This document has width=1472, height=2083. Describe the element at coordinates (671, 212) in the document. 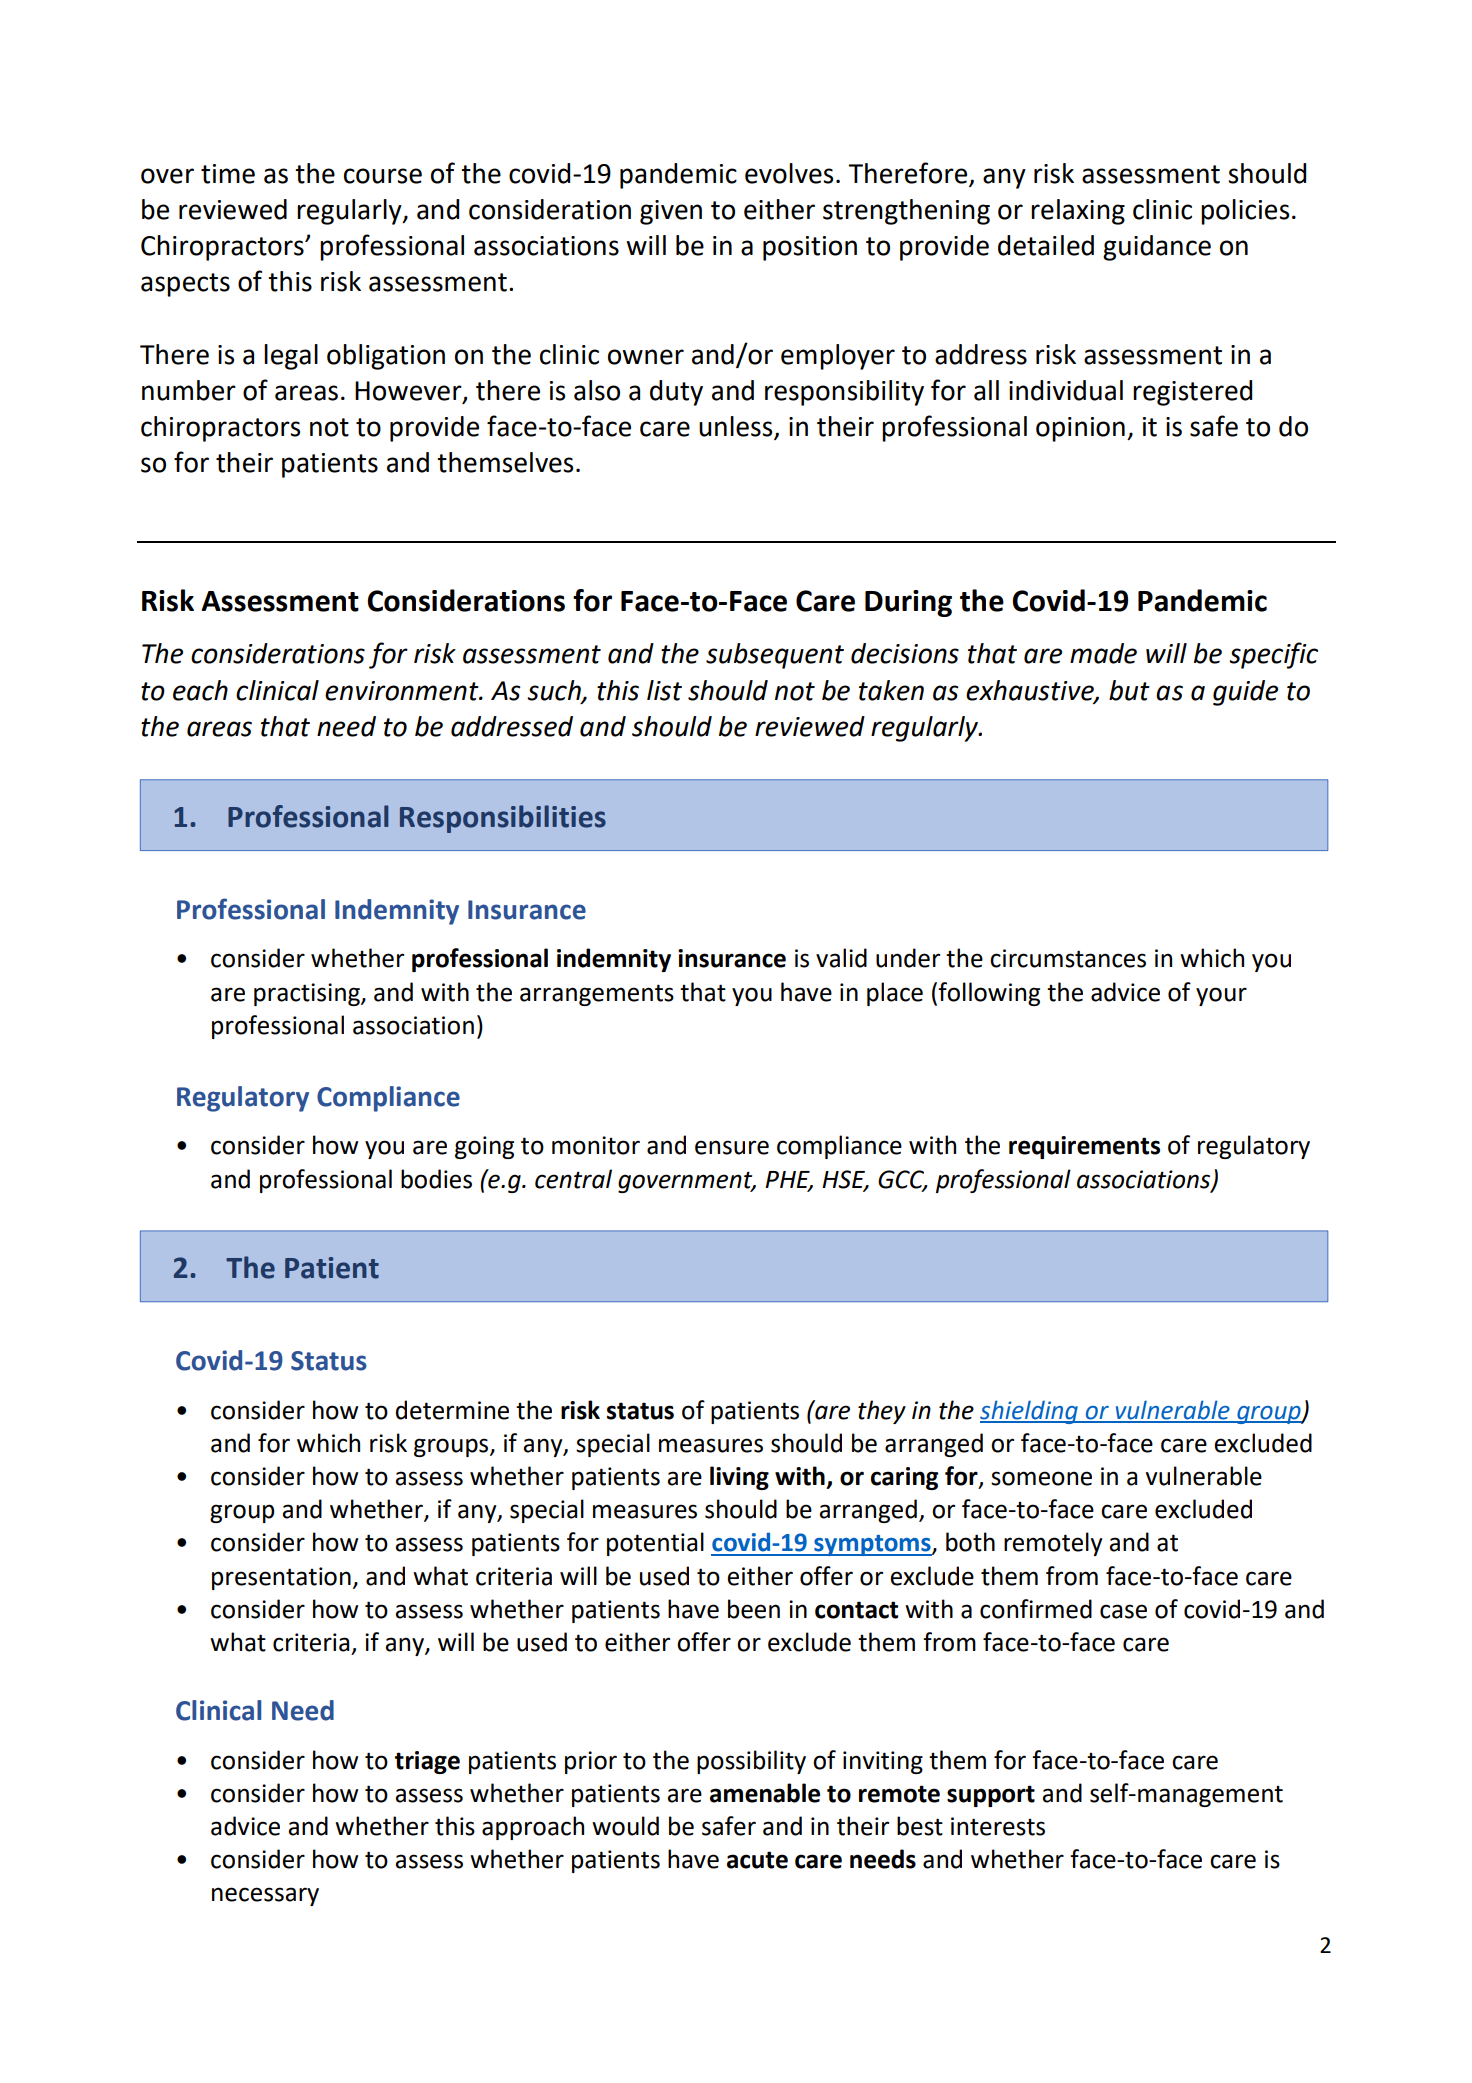

I see `given` at that location.
